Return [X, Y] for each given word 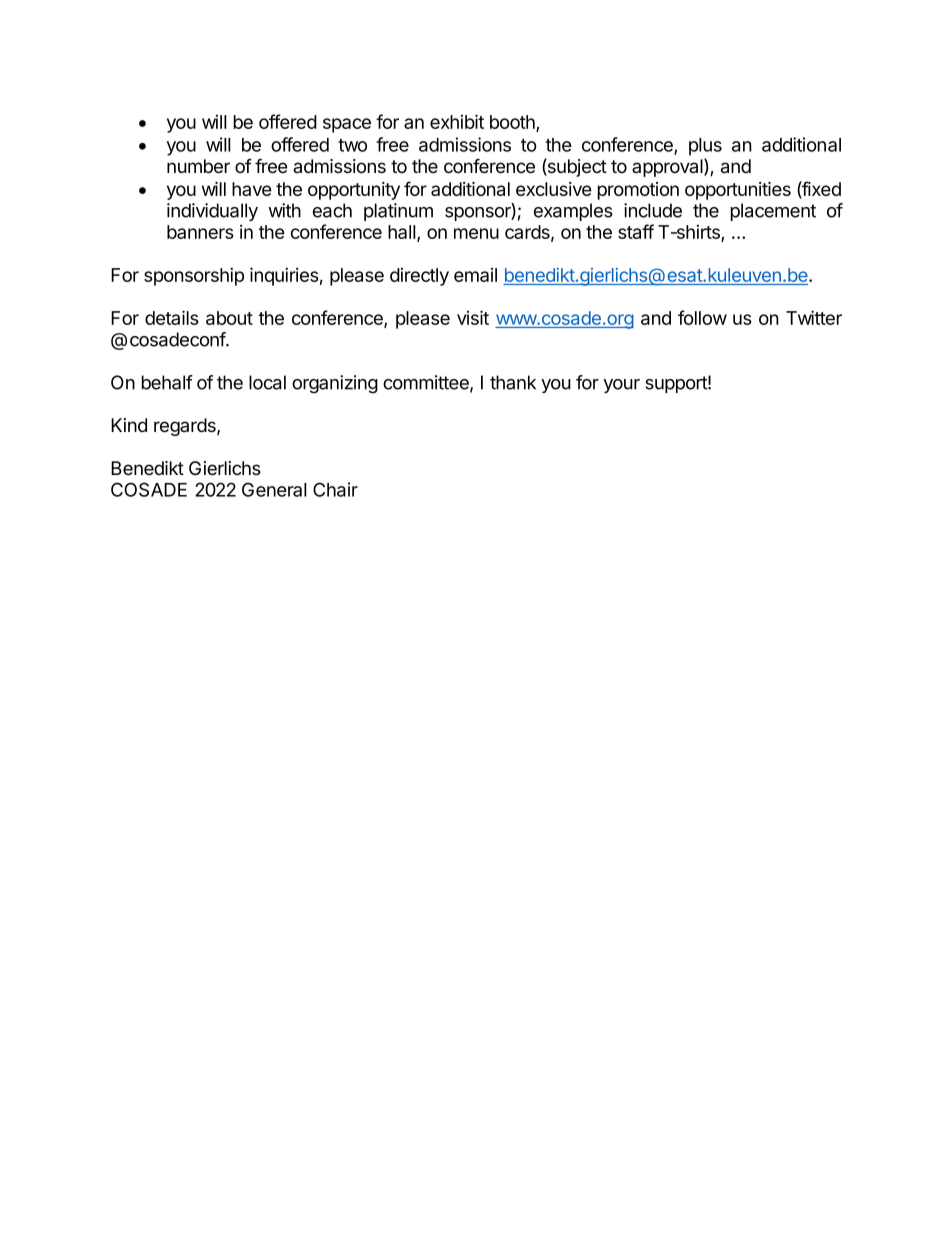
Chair [335, 489]
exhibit [457, 121]
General [274, 489]
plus [705, 147]
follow [702, 317]
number [198, 166]
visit [473, 317]
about [229, 318]
